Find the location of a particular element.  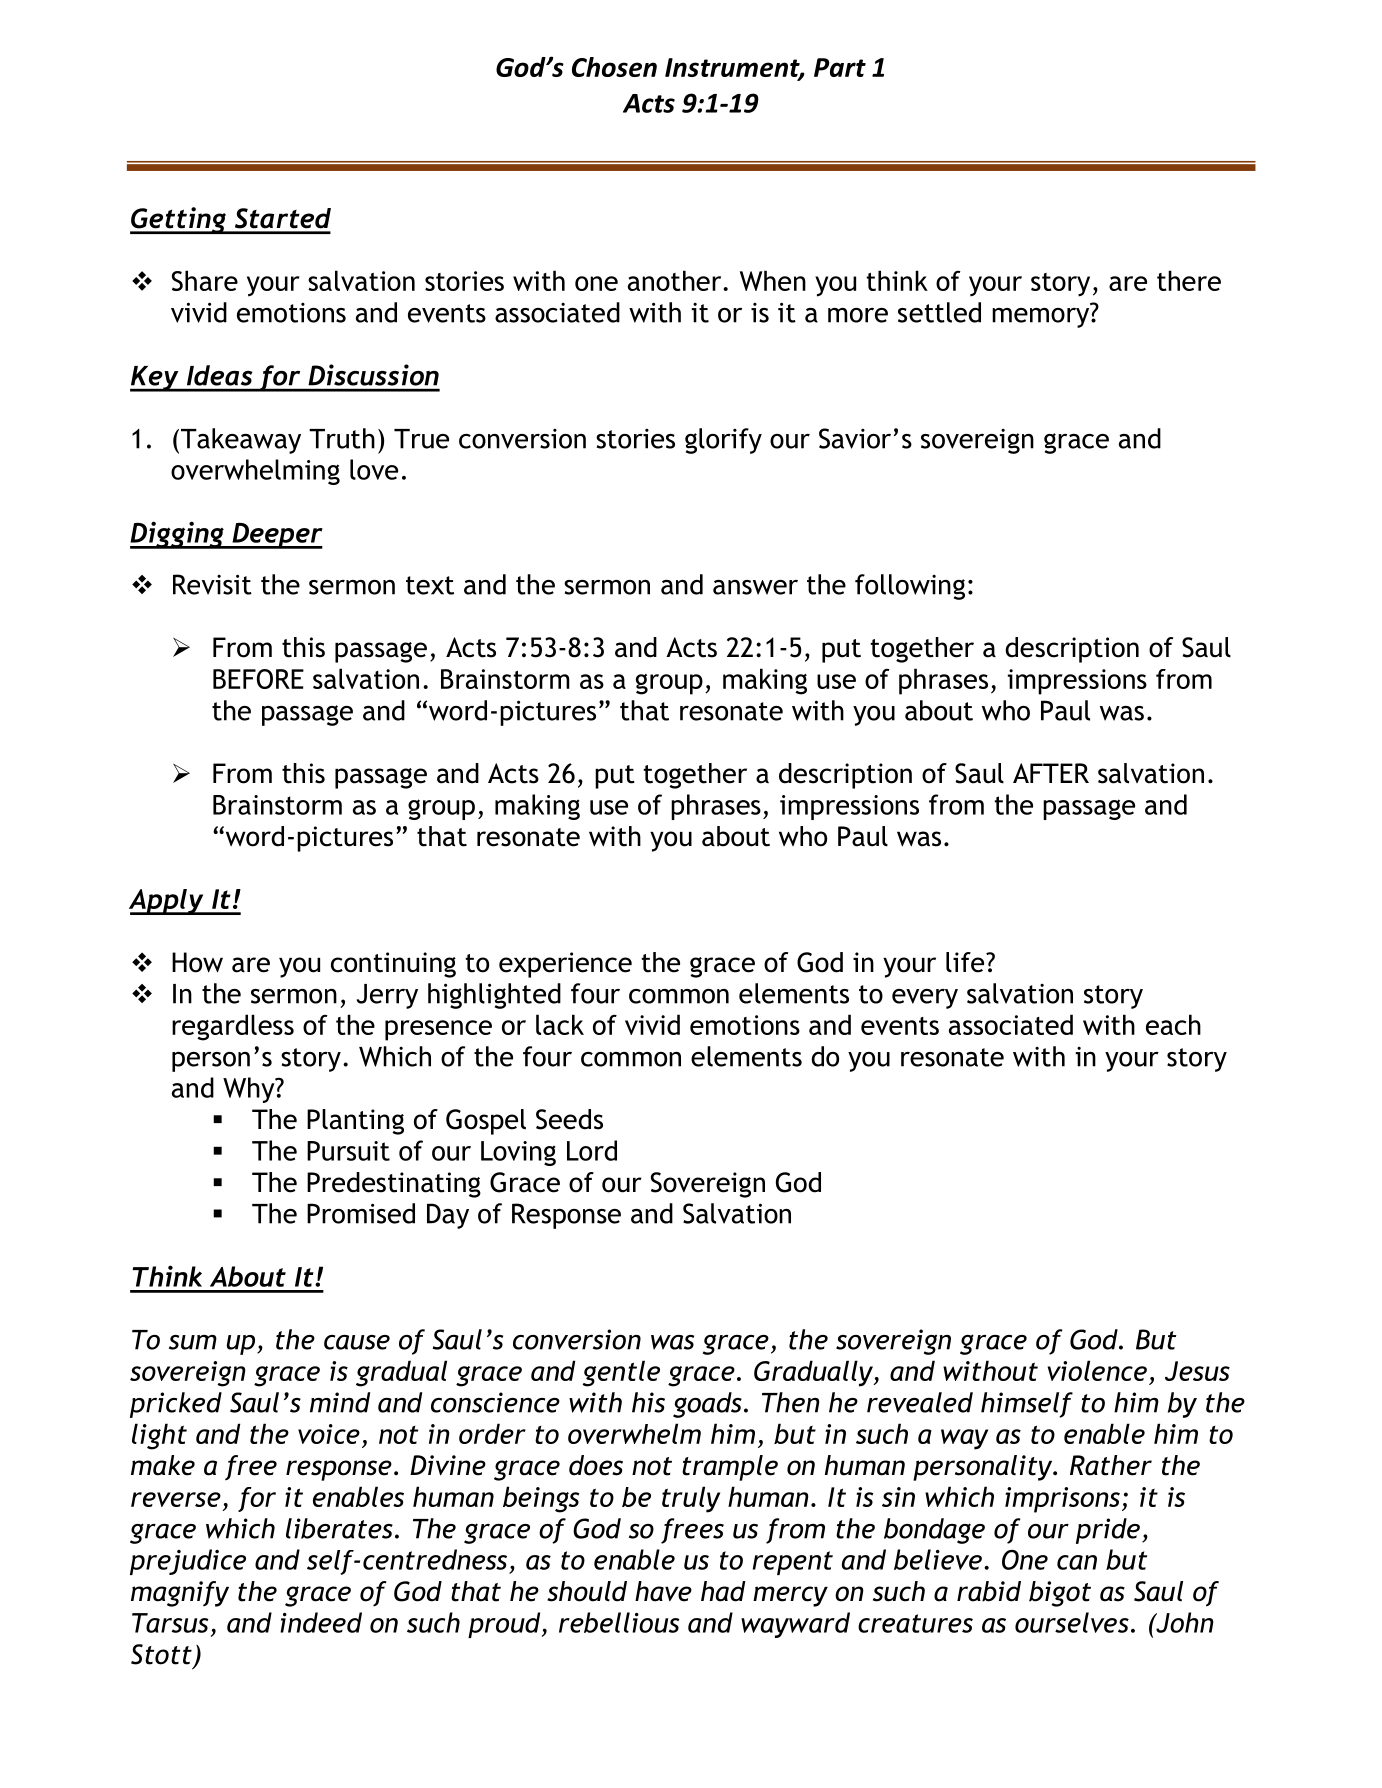

indeed is located at coordinates (321, 1622).
